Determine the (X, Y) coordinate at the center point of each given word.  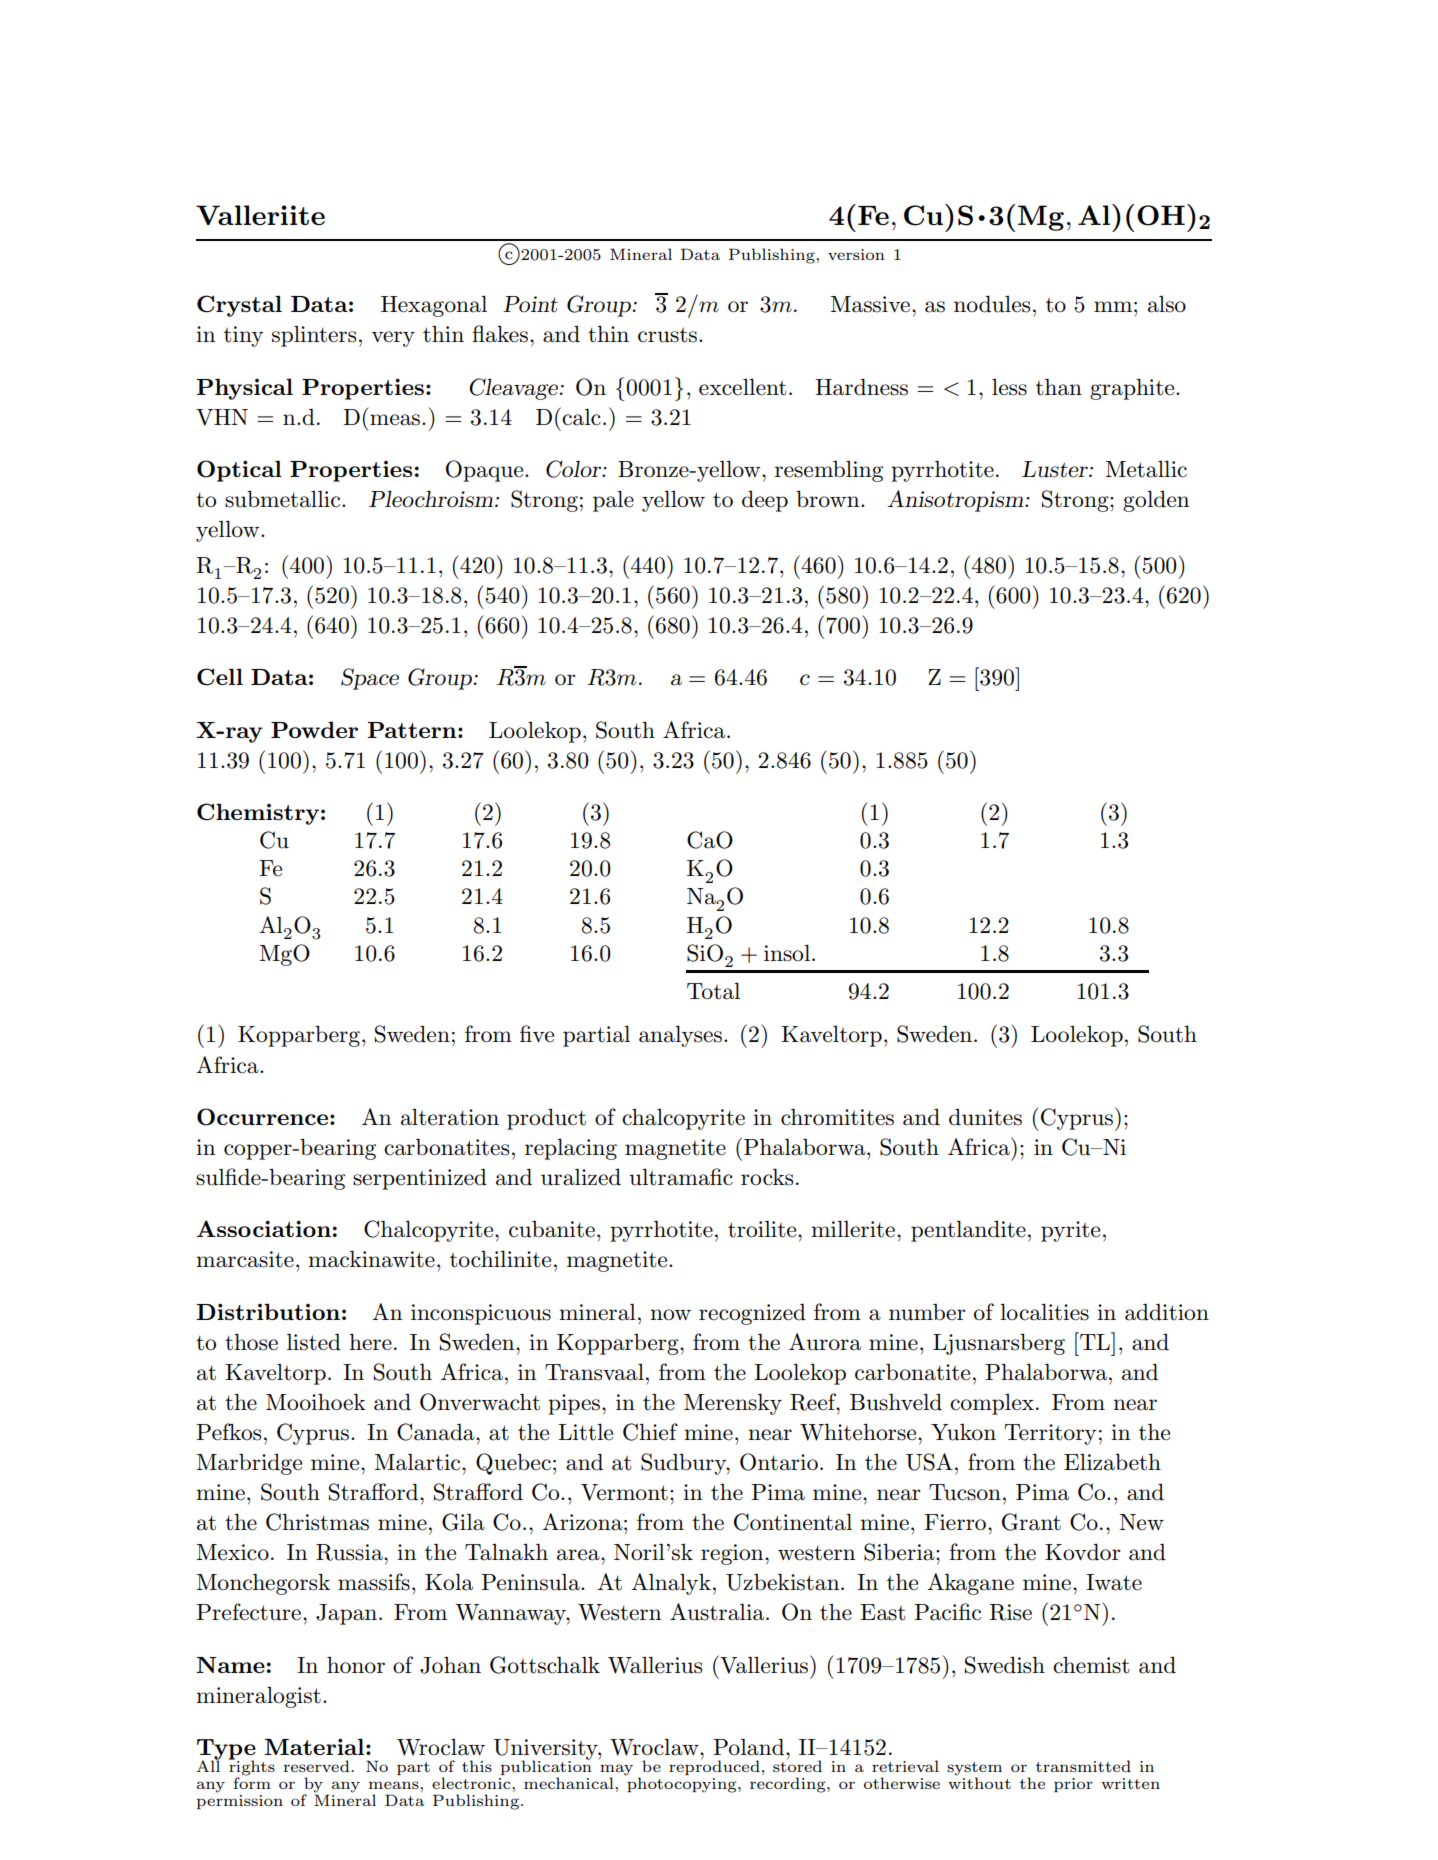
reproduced (714, 1766)
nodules (992, 304)
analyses (682, 1036)
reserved (318, 1766)
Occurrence (262, 1117)
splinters (314, 336)
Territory (1051, 1434)
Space (370, 679)
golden (1156, 501)
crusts (667, 335)
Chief (650, 1432)
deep (765, 501)
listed (314, 1342)
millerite (854, 1229)
